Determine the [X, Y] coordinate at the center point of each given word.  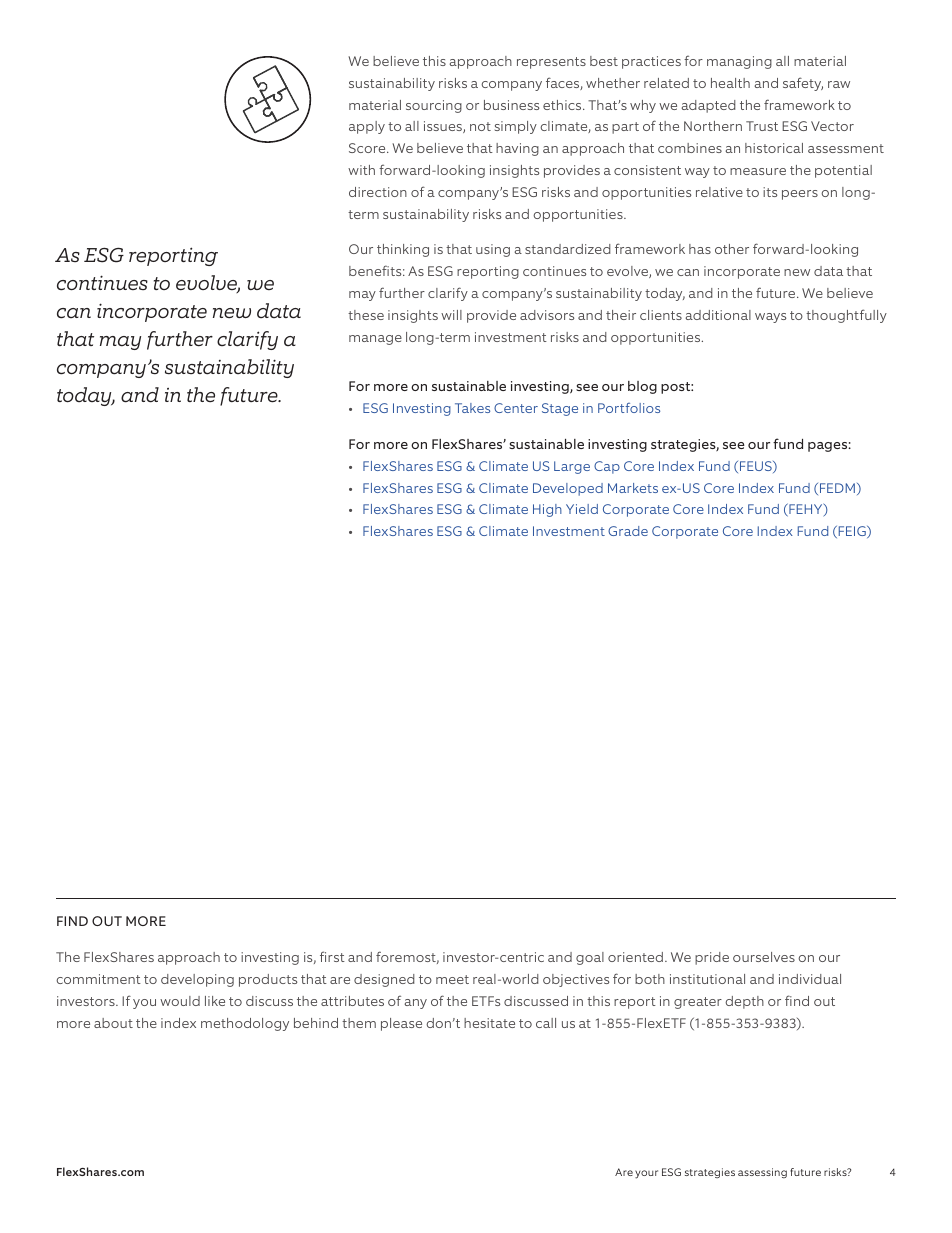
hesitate [489, 1023]
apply [367, 127]
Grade [628, 531]
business [511, 105]
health [730, 83]
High [547, 510]
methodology [245, 1024]
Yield [582, 509]
